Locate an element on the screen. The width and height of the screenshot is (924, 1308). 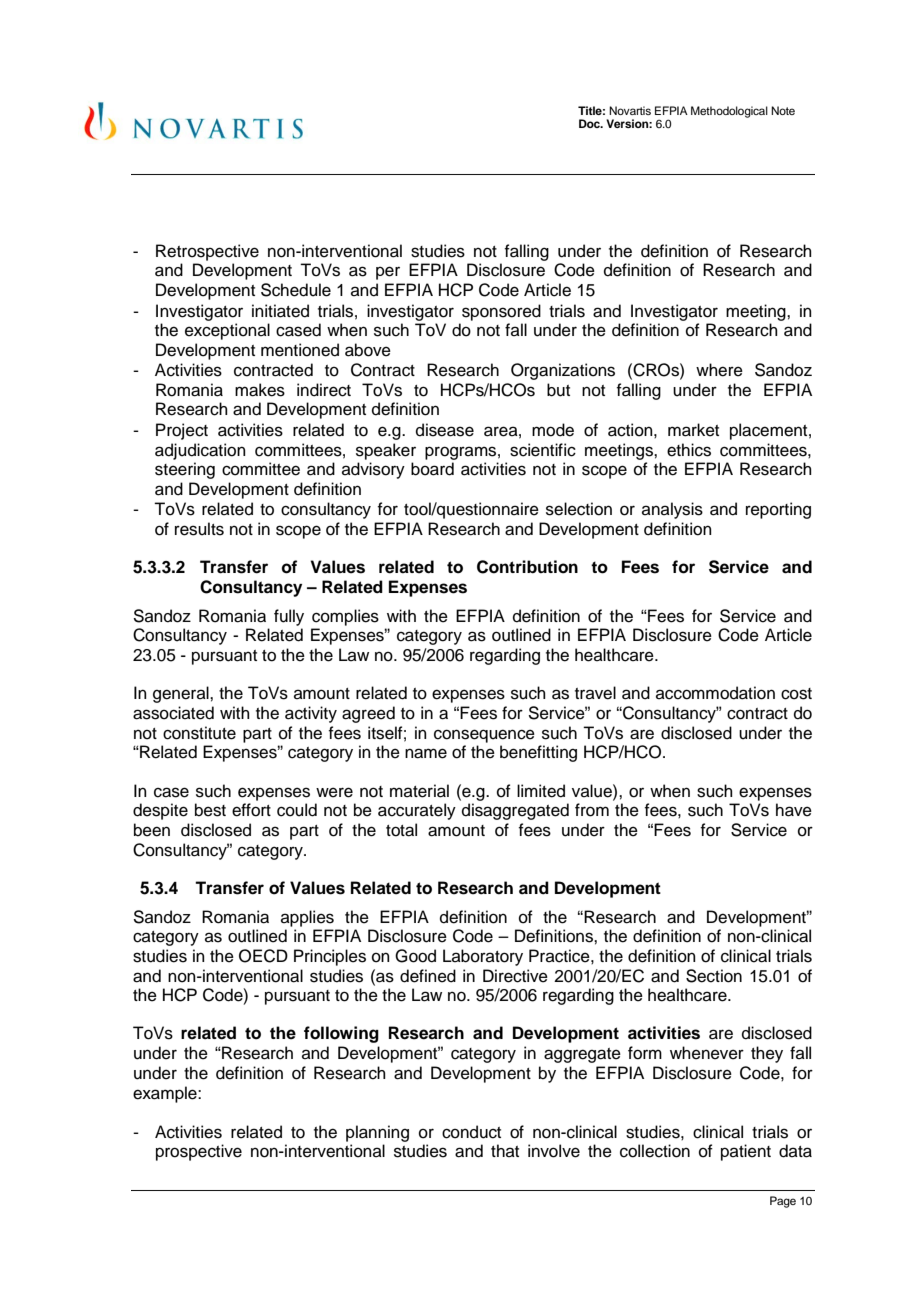
prospective is located at coordinates (199, 1152).
